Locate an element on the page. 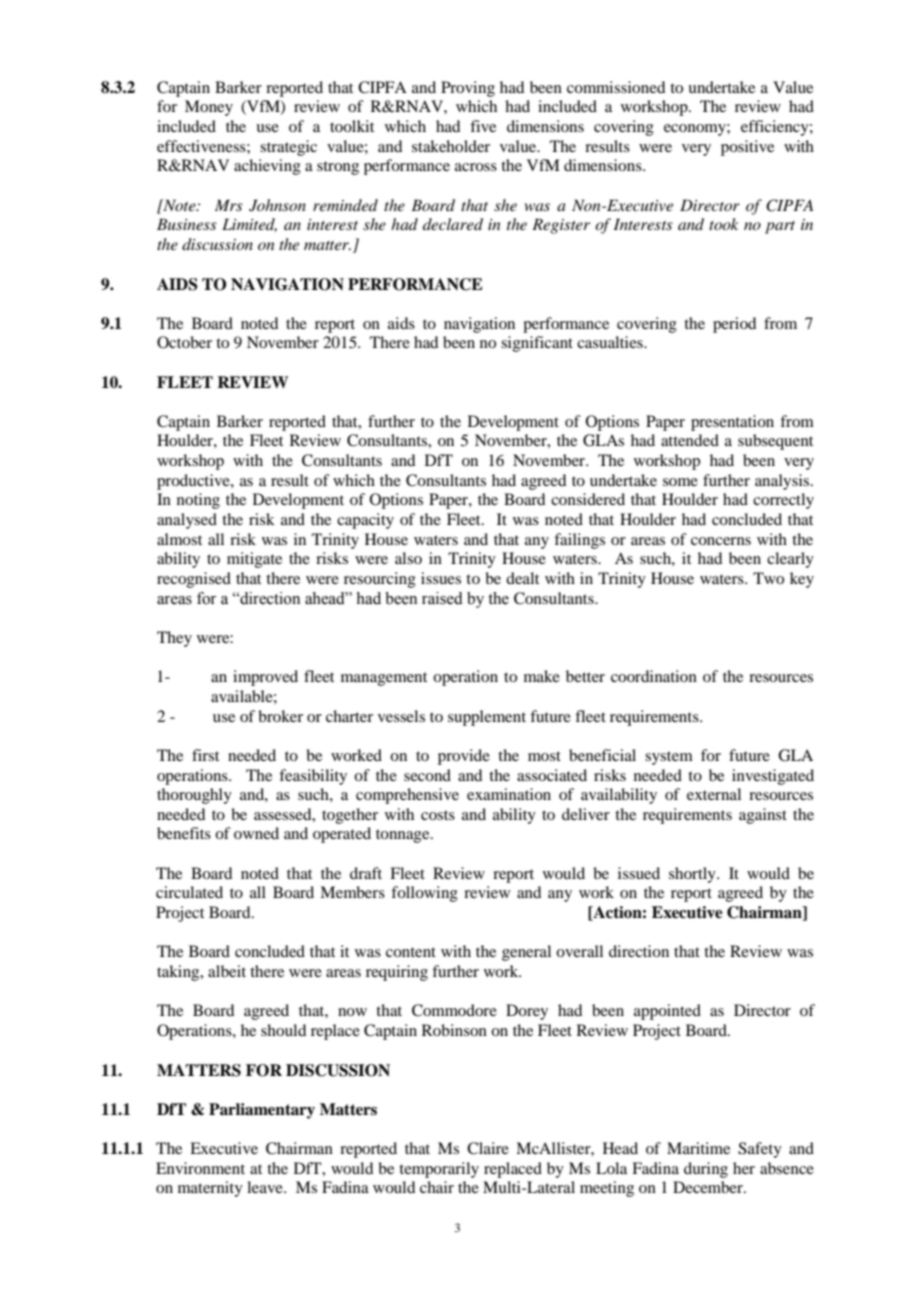 This page has height=1308, width=924. Money is located at coordinates (209, 108).
